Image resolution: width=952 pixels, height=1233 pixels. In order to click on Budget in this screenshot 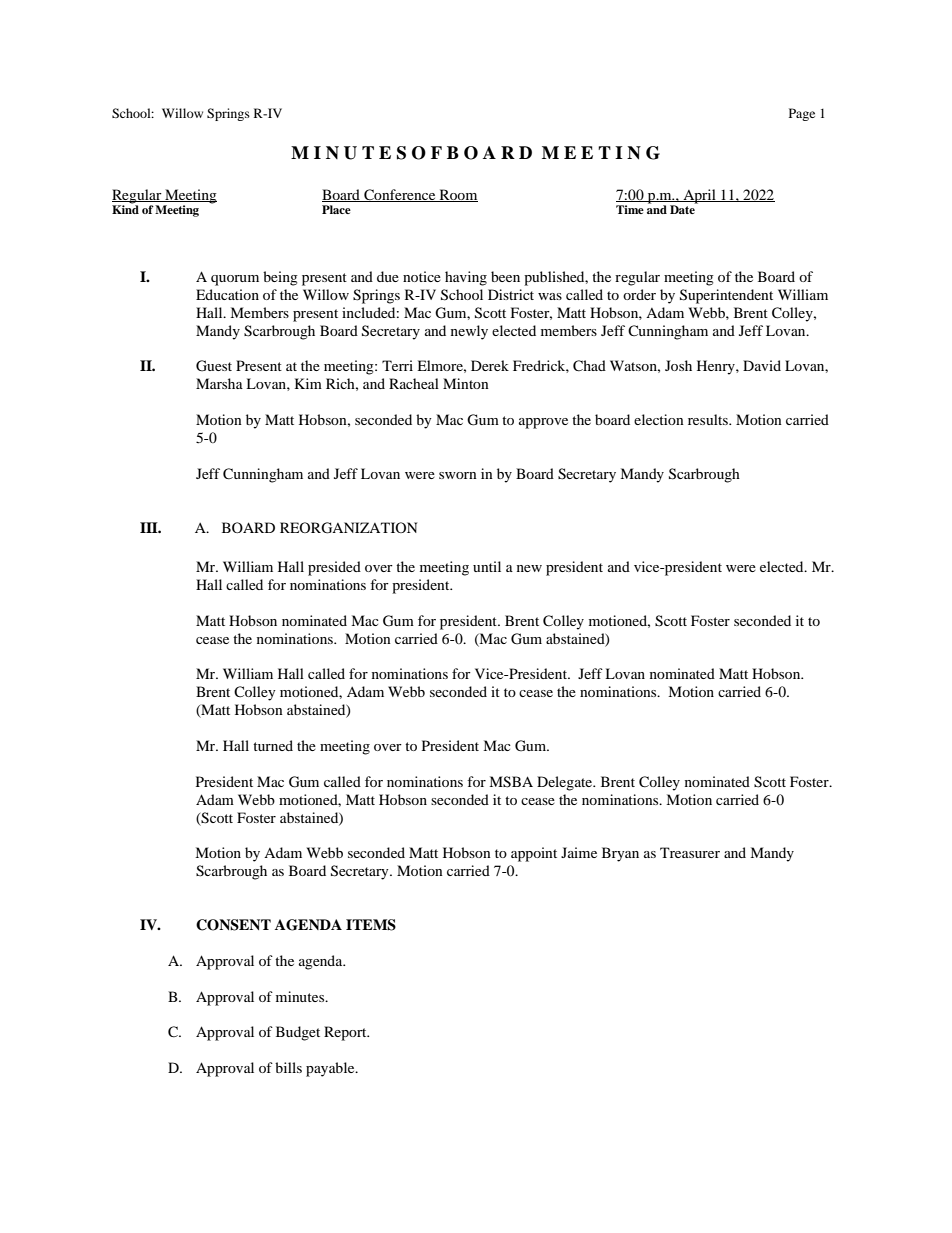, I will do `click(298, 1033)`.
